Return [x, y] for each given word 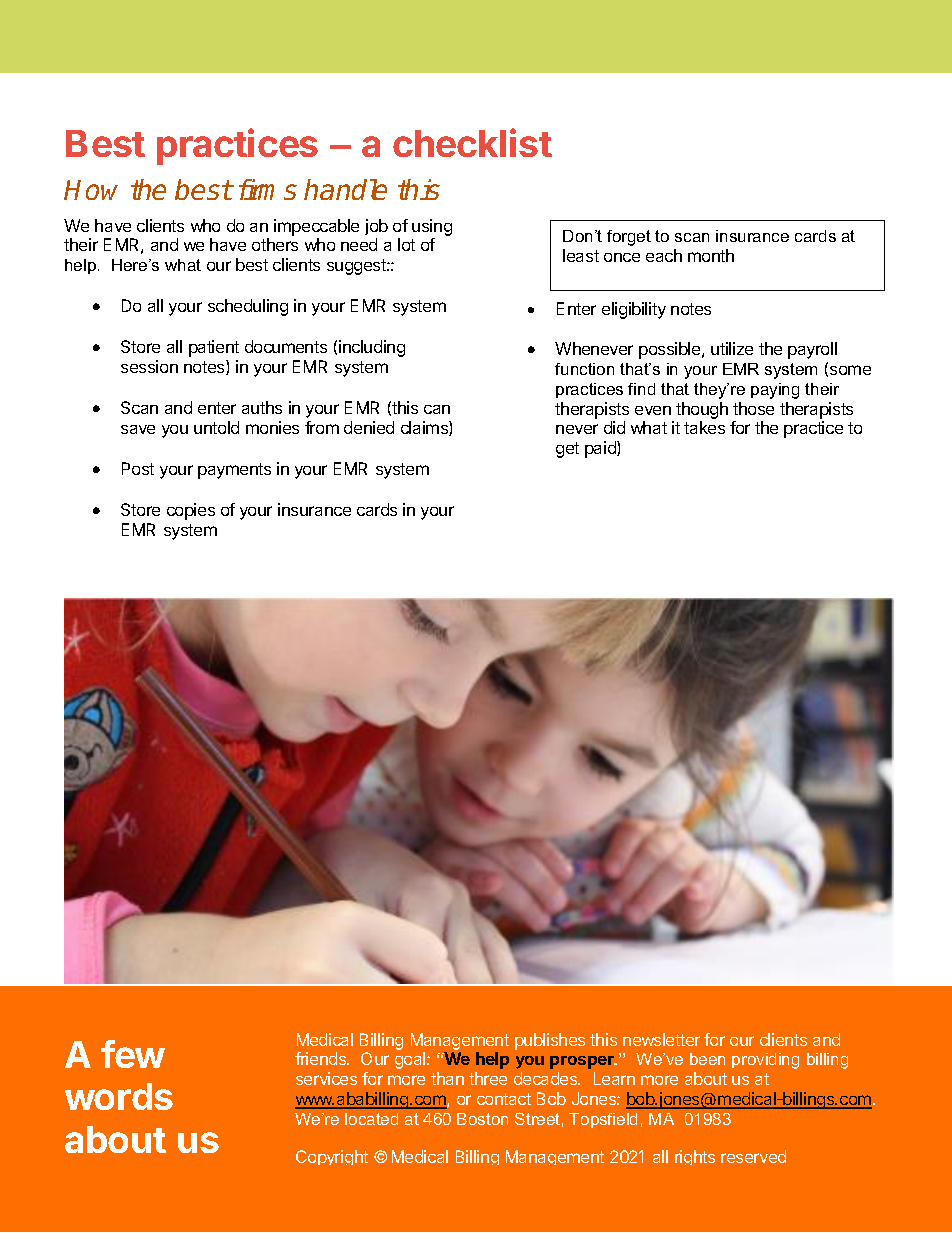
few [133, 1054]
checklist [472, 142]
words [119, 1096]
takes [704, 427]
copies [191, 511]
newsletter [661, 1039]
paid [601, 449]
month [711, 255]
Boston [482, 1119]
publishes [550, 1041]
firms [268, 189]
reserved [753, 1156]
